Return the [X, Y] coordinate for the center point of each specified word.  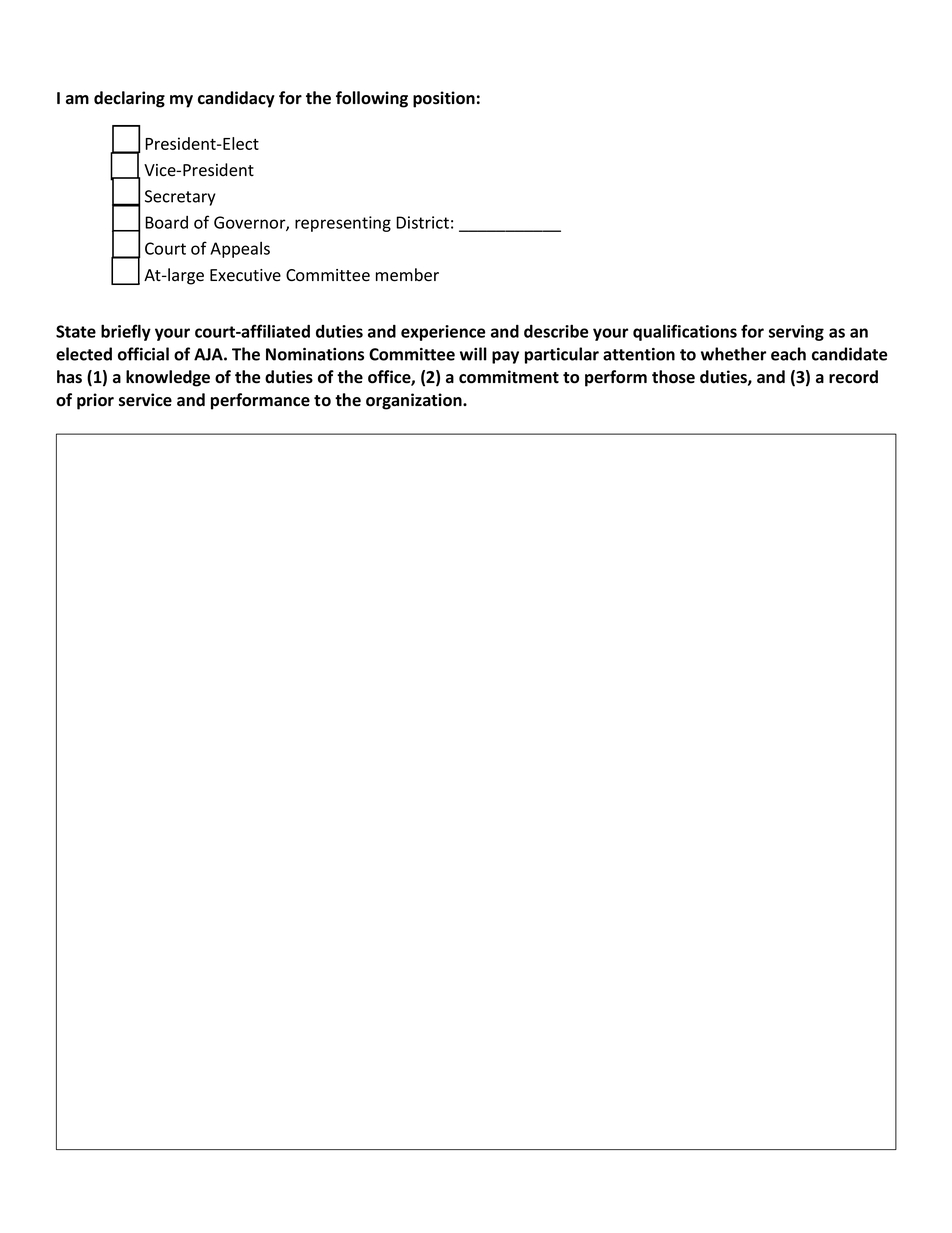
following [372, 99]
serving [796, 333]
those [673, 377]
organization [415, 401]
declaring [129, 99]
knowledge [168, 378]
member [407, 275]
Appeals [240, 250]
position [444, 99]
